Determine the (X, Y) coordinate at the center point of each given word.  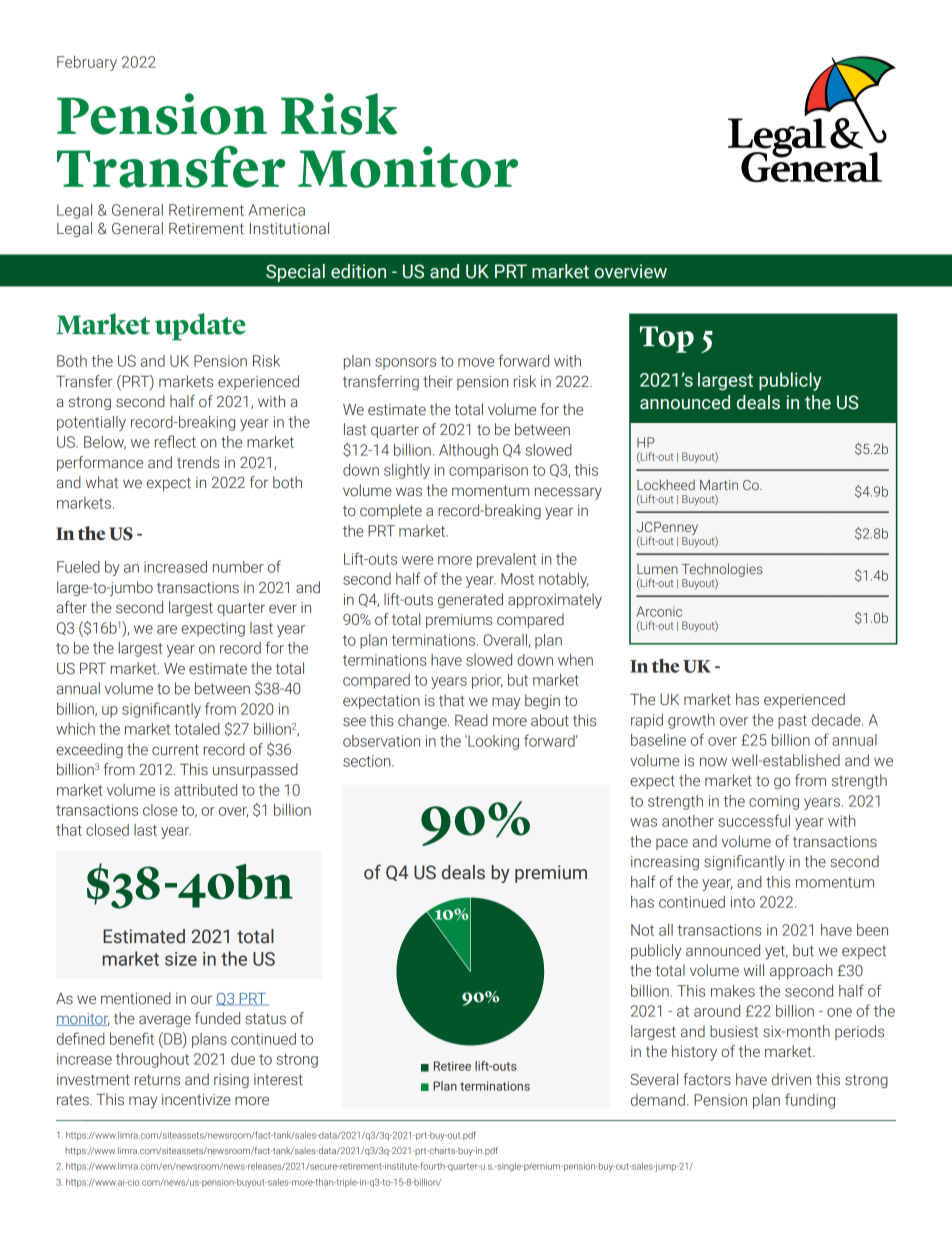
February (87, 63)
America (277, 210)
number (238, 567)
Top (667, 339)
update (200, 327)
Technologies (722, 571)
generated (470, 600)
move (476, 362)
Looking (492, 742)
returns (157, 1079)
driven (791, 1079)
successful (754, 820)
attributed (205, 790)
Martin (719, 485)
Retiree (452, 1066)
